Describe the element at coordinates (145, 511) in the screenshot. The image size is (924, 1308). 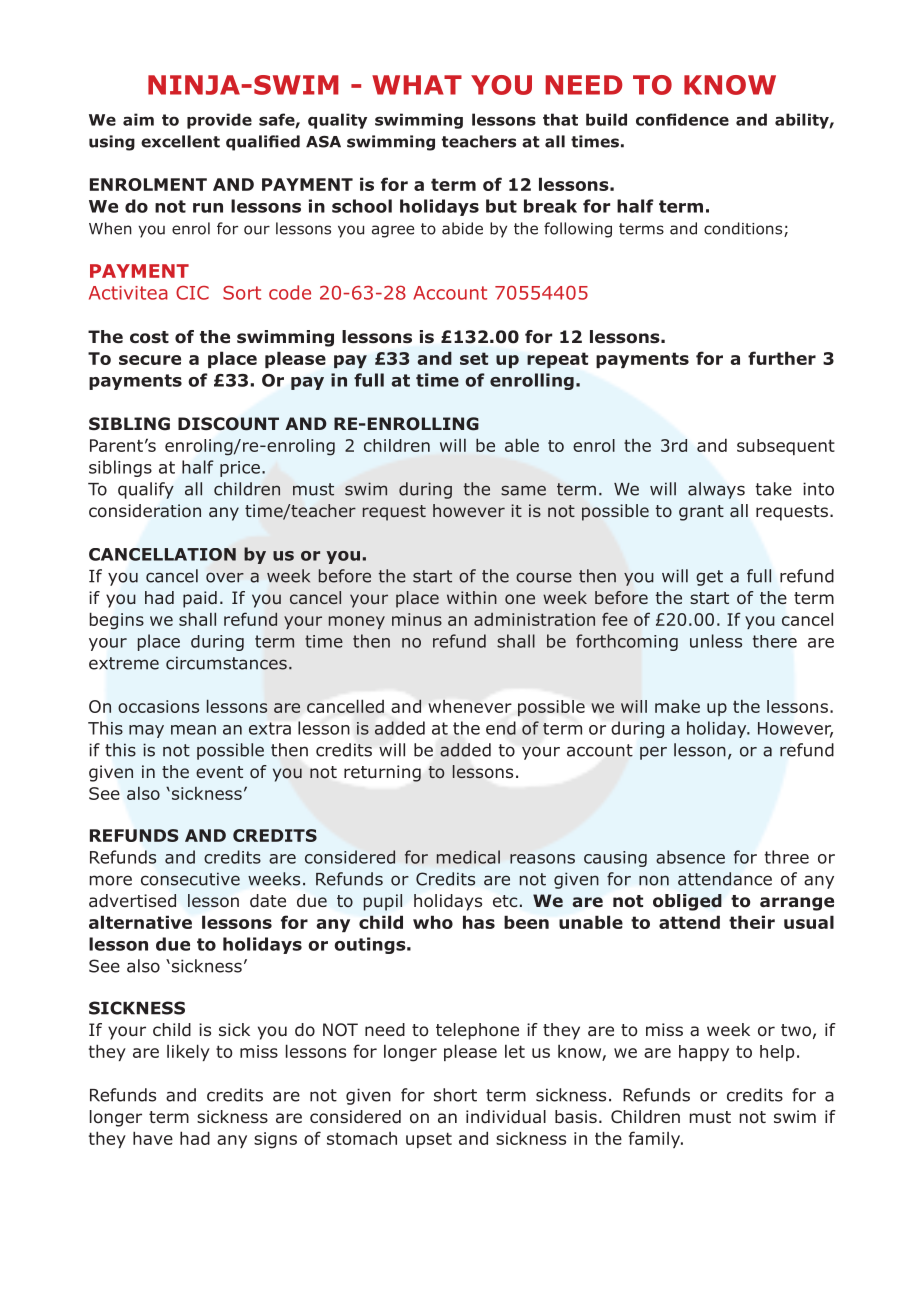
I see `consideration` at that location.
